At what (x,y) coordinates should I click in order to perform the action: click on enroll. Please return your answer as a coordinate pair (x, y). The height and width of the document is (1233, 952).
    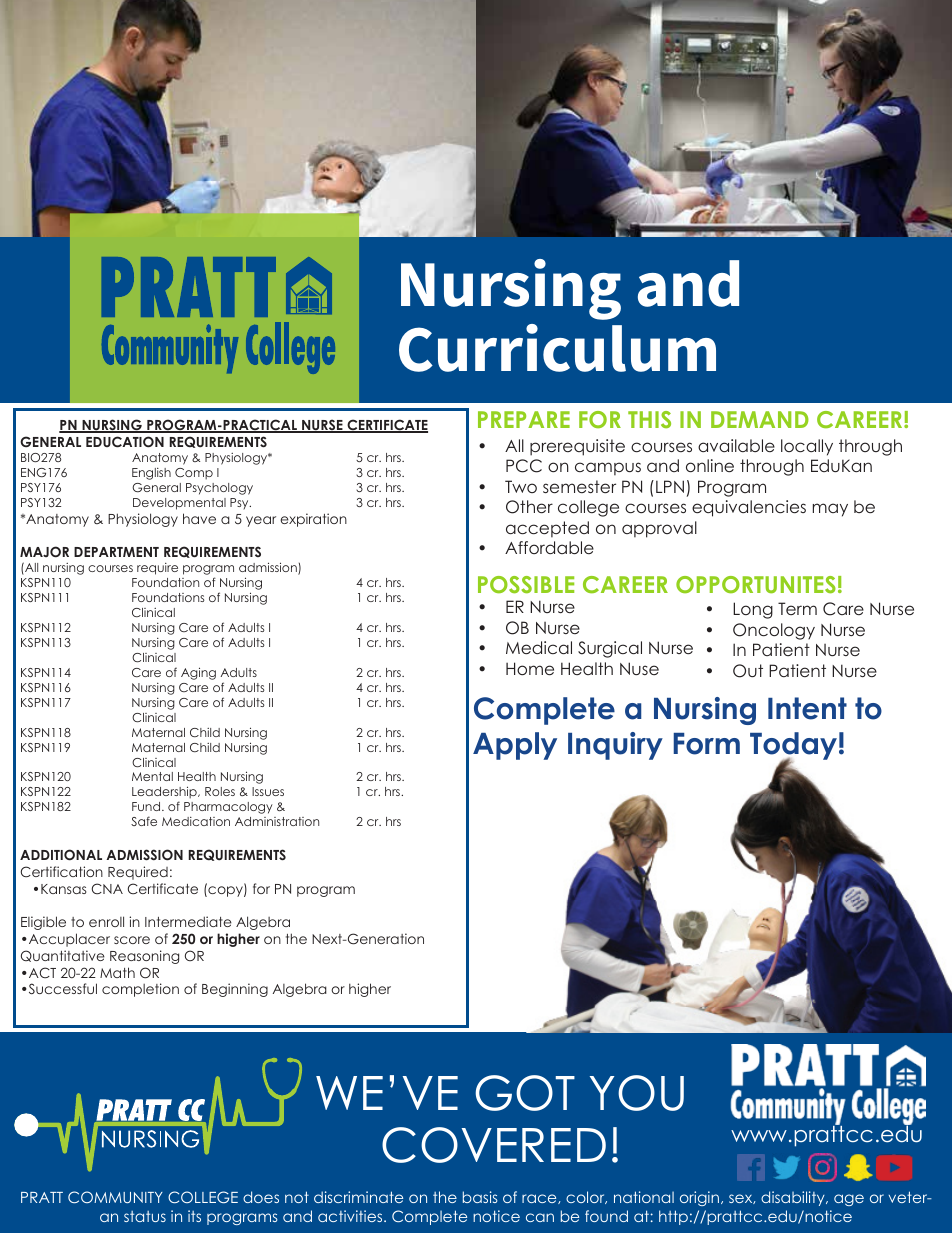
    Looking at the image, I should click on (106, 921).
